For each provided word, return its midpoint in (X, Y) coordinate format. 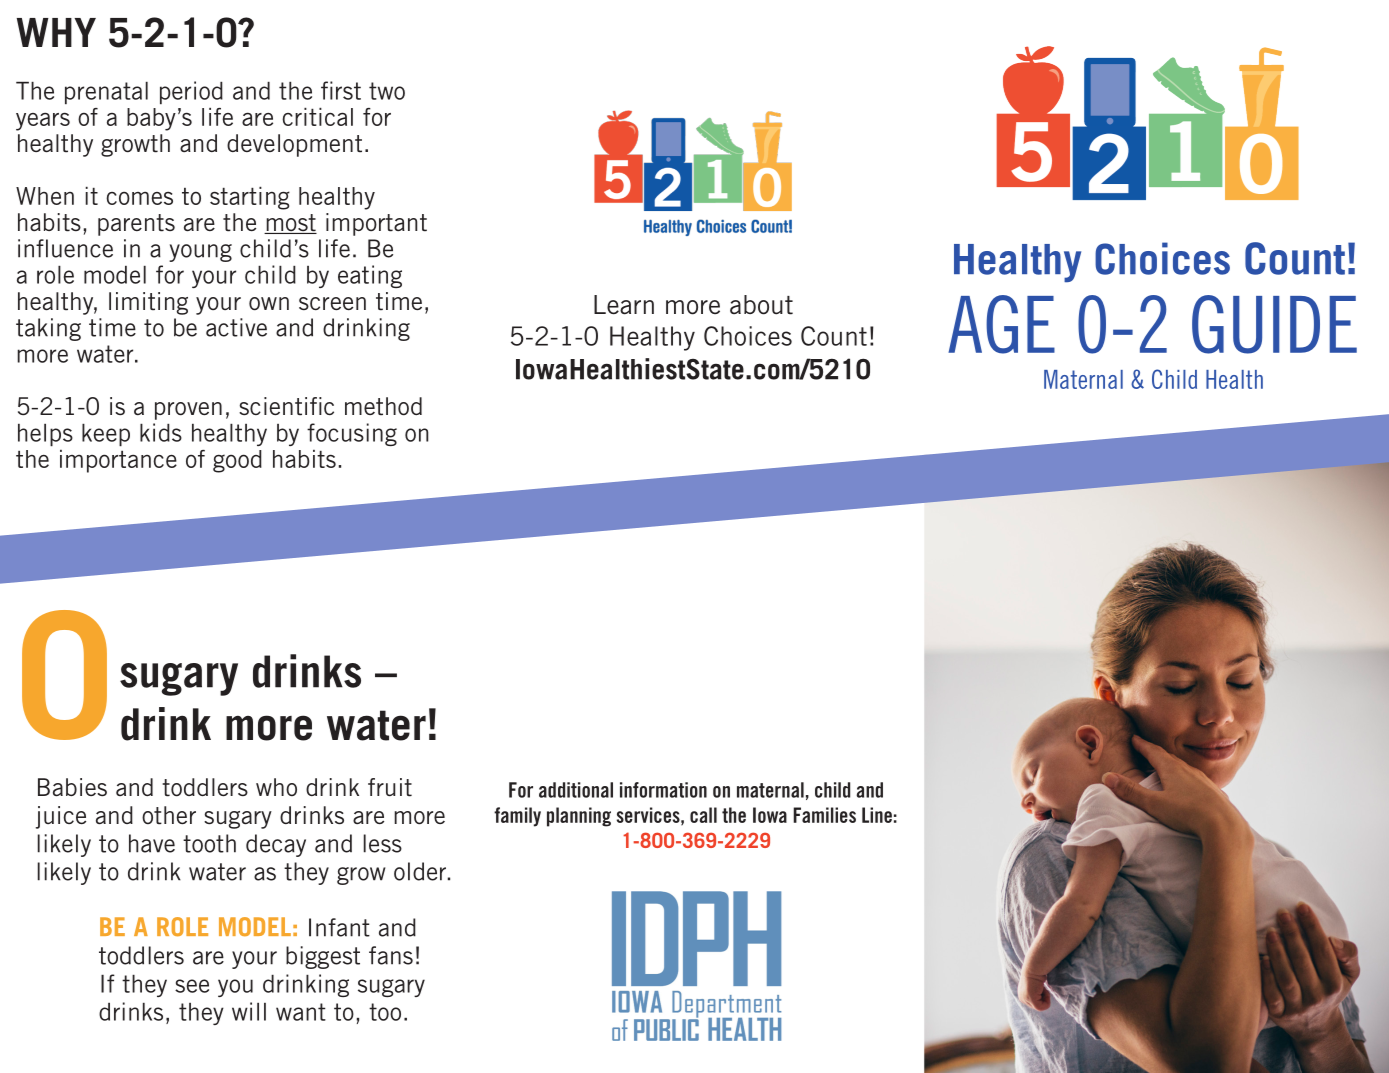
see (192, 986)
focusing (352, 434)
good (237, 461)
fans (391, 955)
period (191, 92)
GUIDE (1274, 324)
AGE (1001, 324)
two (387, 91)
